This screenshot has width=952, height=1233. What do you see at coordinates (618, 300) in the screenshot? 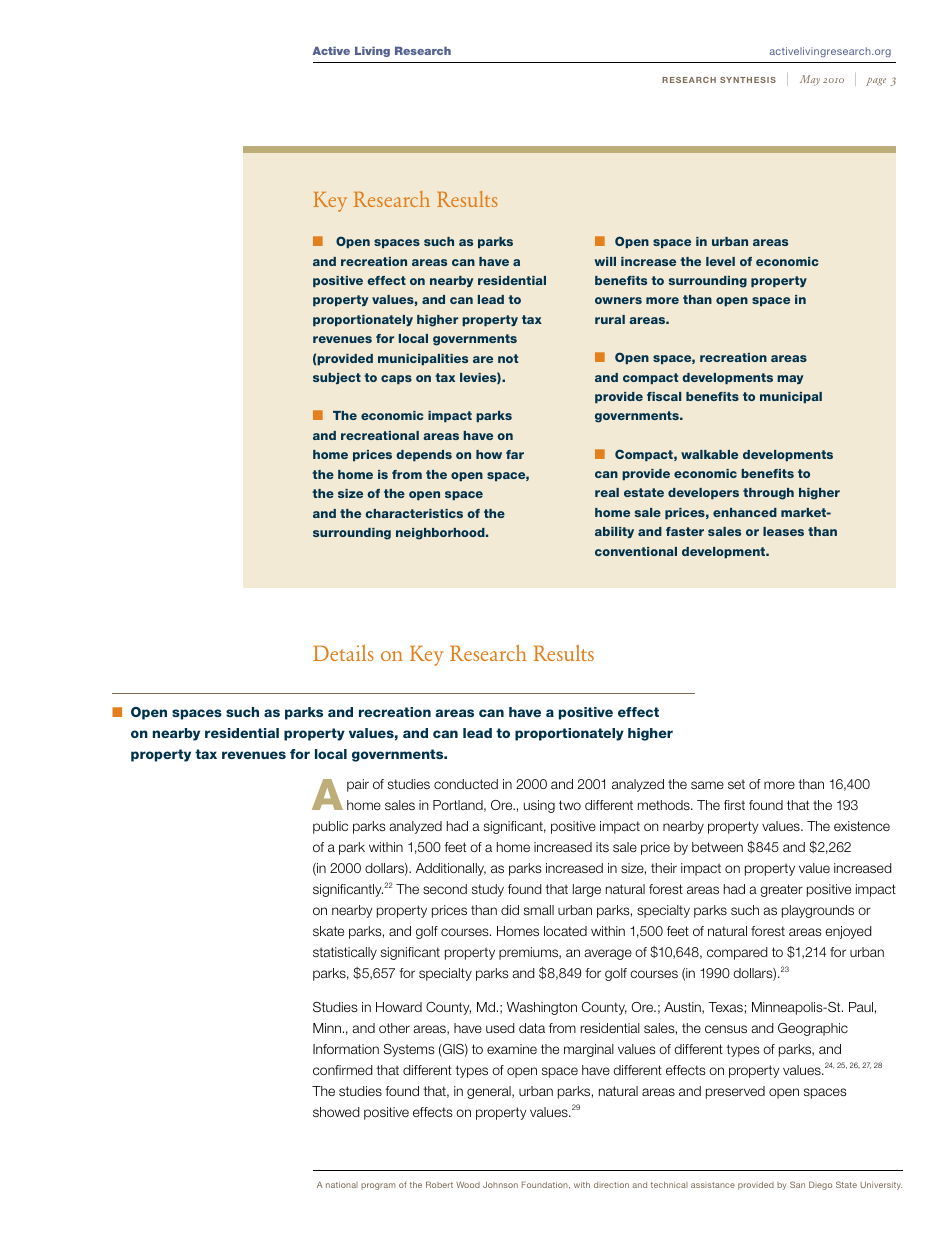
I see `owners` at bounding box center [618, 300].
